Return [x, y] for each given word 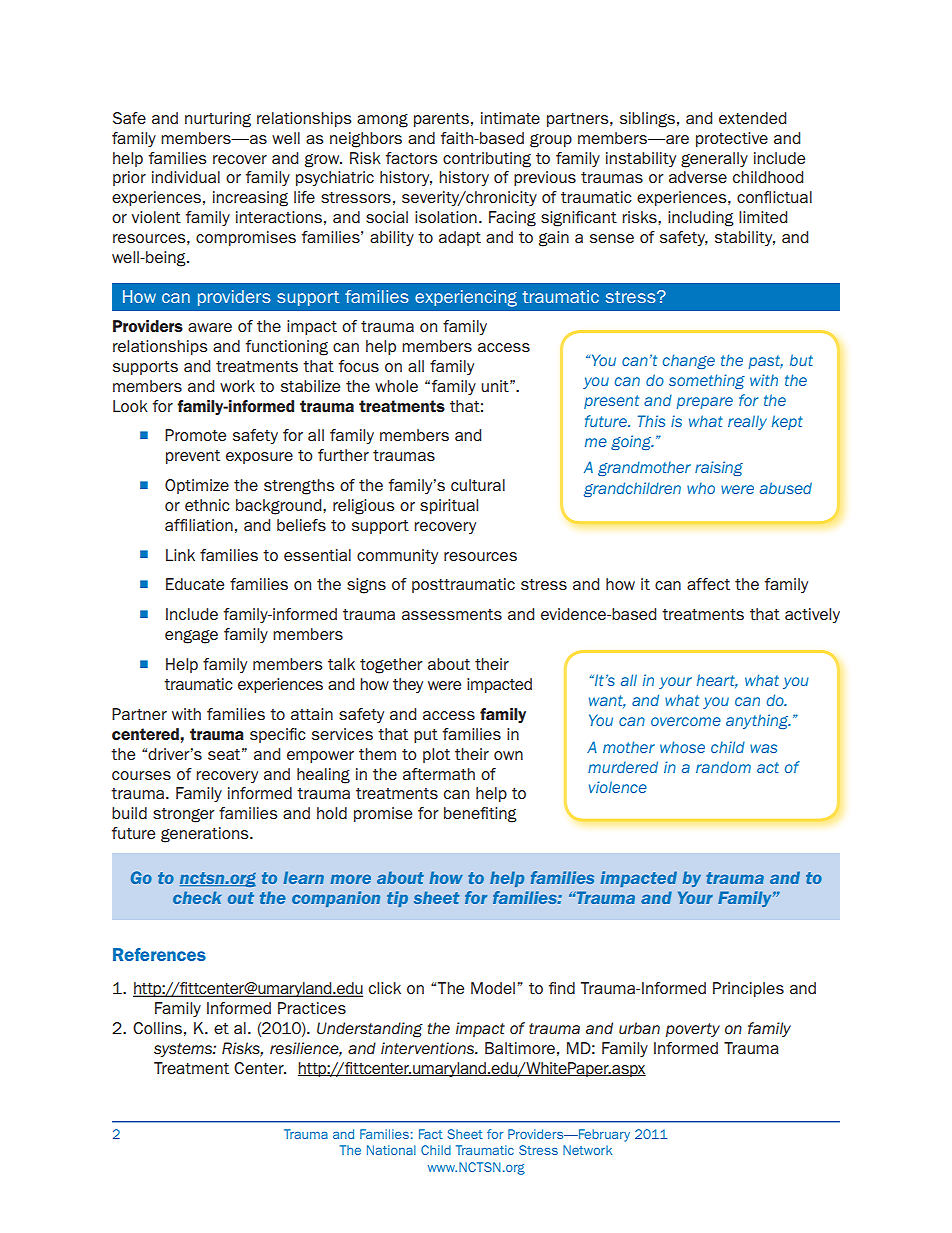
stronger [184, 815]
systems [184, 1050]
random [723, 767]
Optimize [197, 486]
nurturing [218, 120]
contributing [487, 160]
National [391, 1150]
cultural [478, 485]
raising [719, 468]
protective [732, 139]
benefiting [480, 815]
